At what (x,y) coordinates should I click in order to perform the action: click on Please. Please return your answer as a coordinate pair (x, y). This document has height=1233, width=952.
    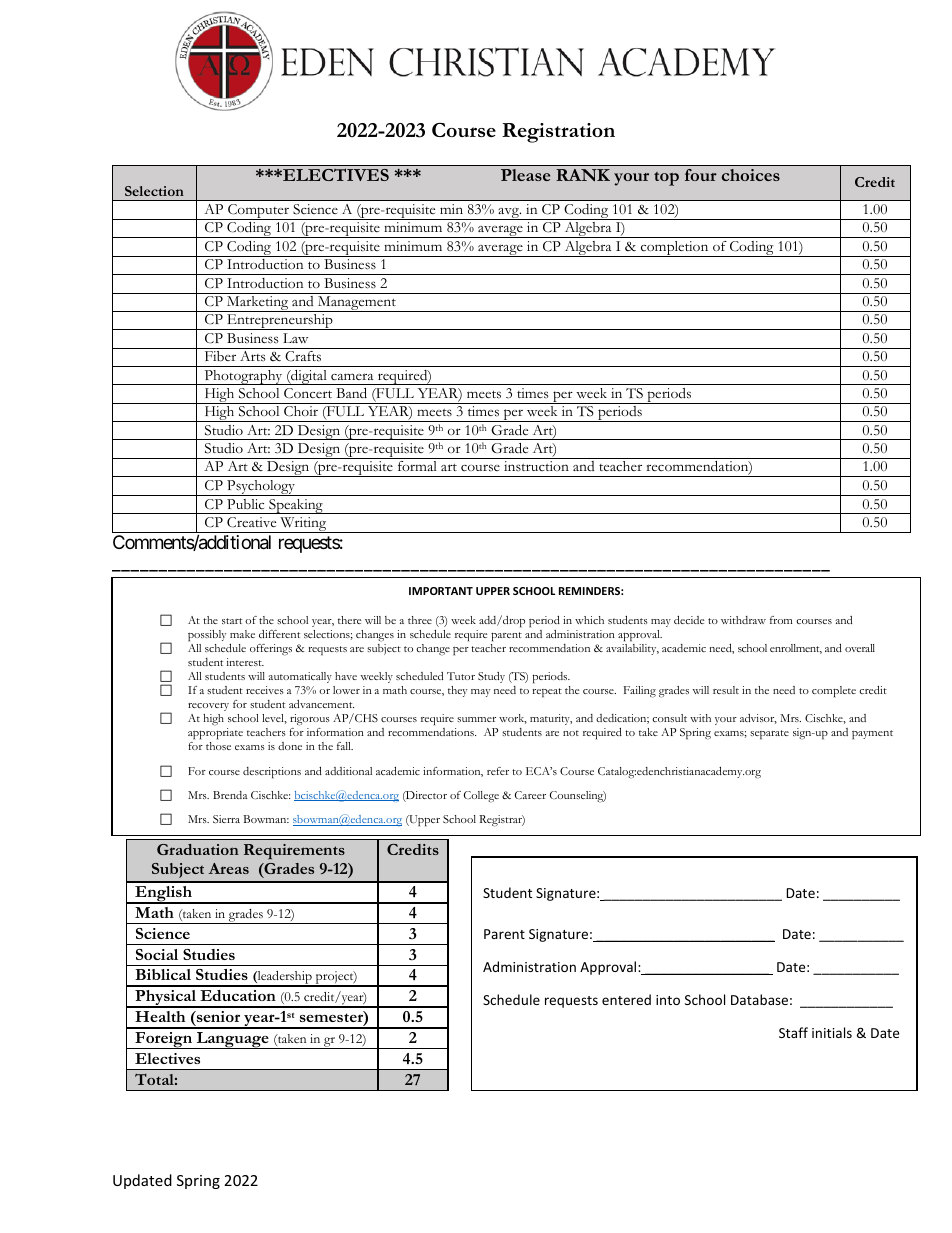
    Looking at the image, I should click on (525, 175).
